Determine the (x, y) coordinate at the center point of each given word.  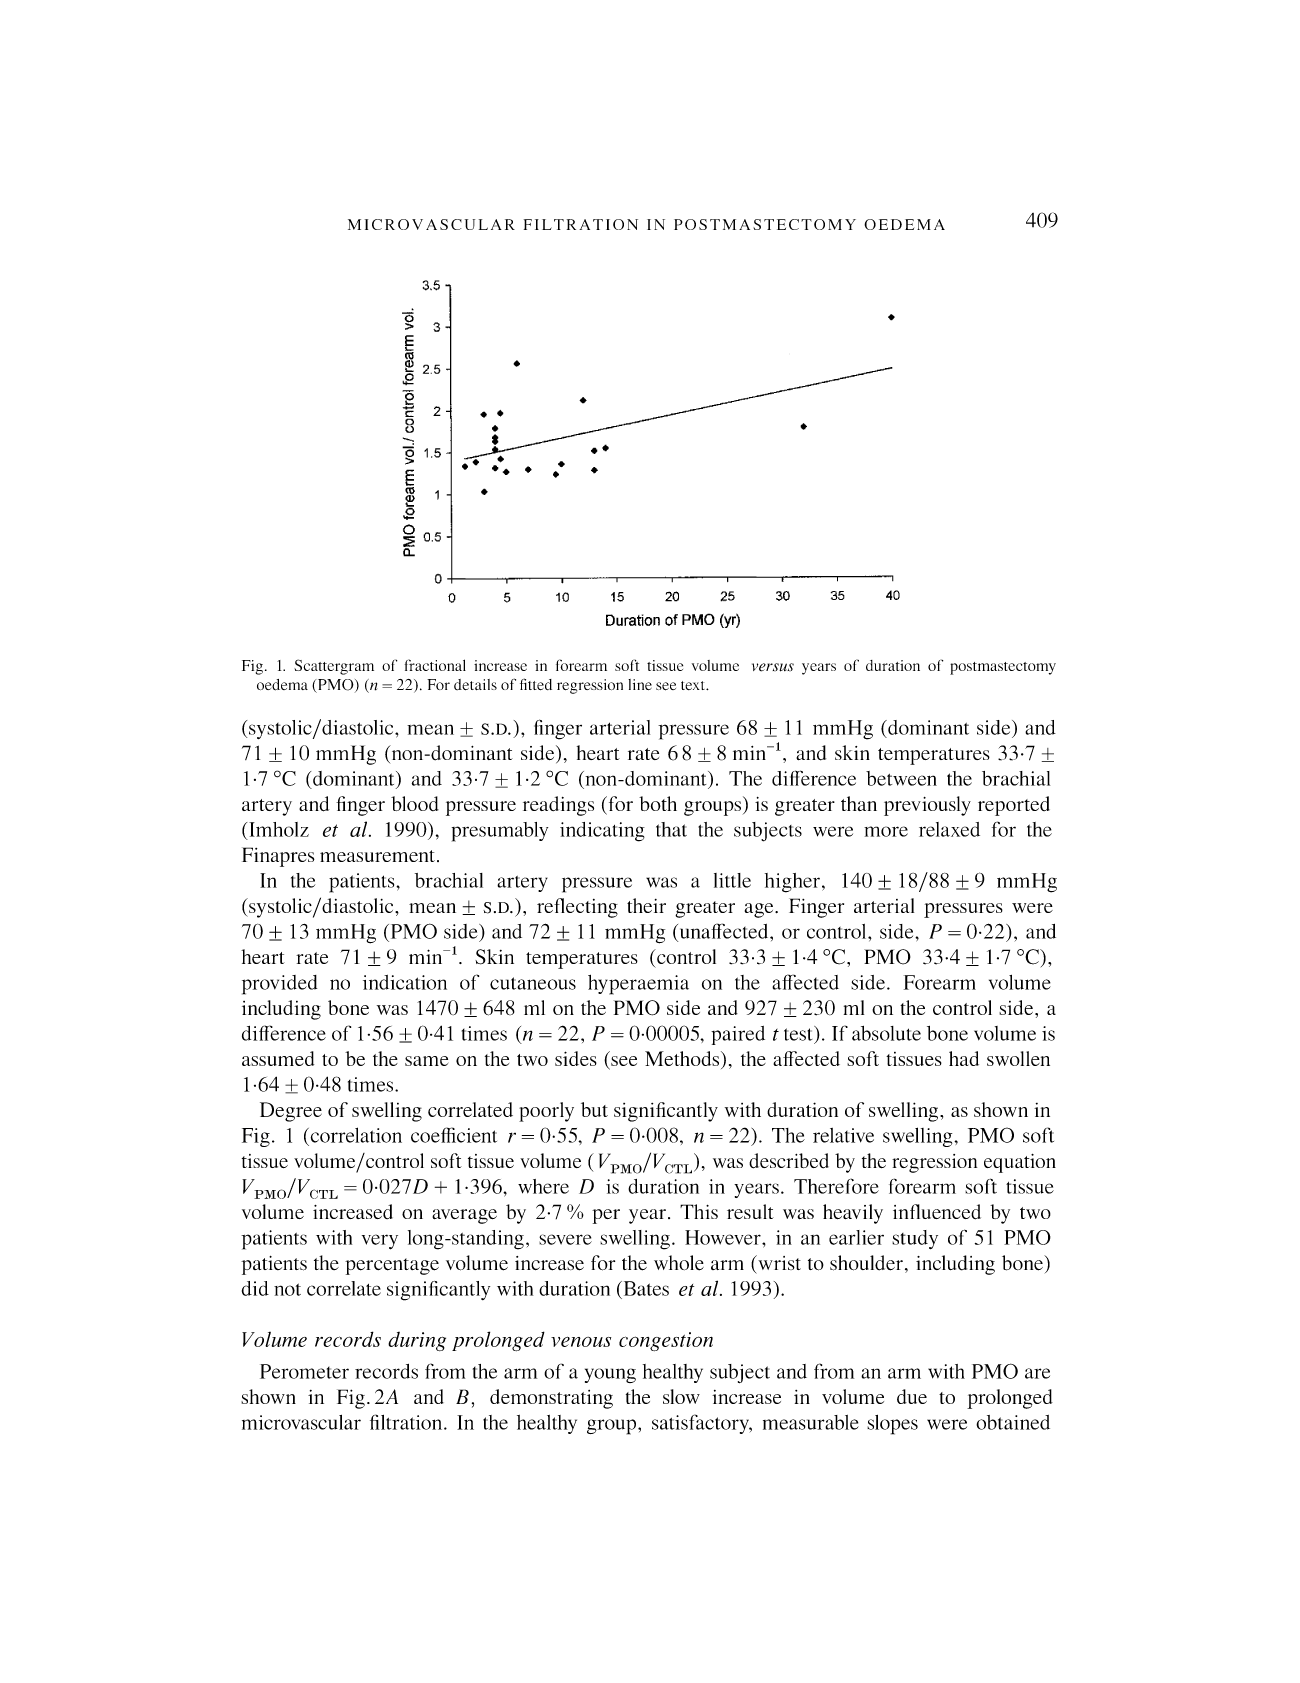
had (964, 1058)
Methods (683, 1060)
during (417, 1341)
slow (681, 1396)
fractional (435, 665)
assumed (278, 1058)
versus (773, 667)
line (640, 684)
